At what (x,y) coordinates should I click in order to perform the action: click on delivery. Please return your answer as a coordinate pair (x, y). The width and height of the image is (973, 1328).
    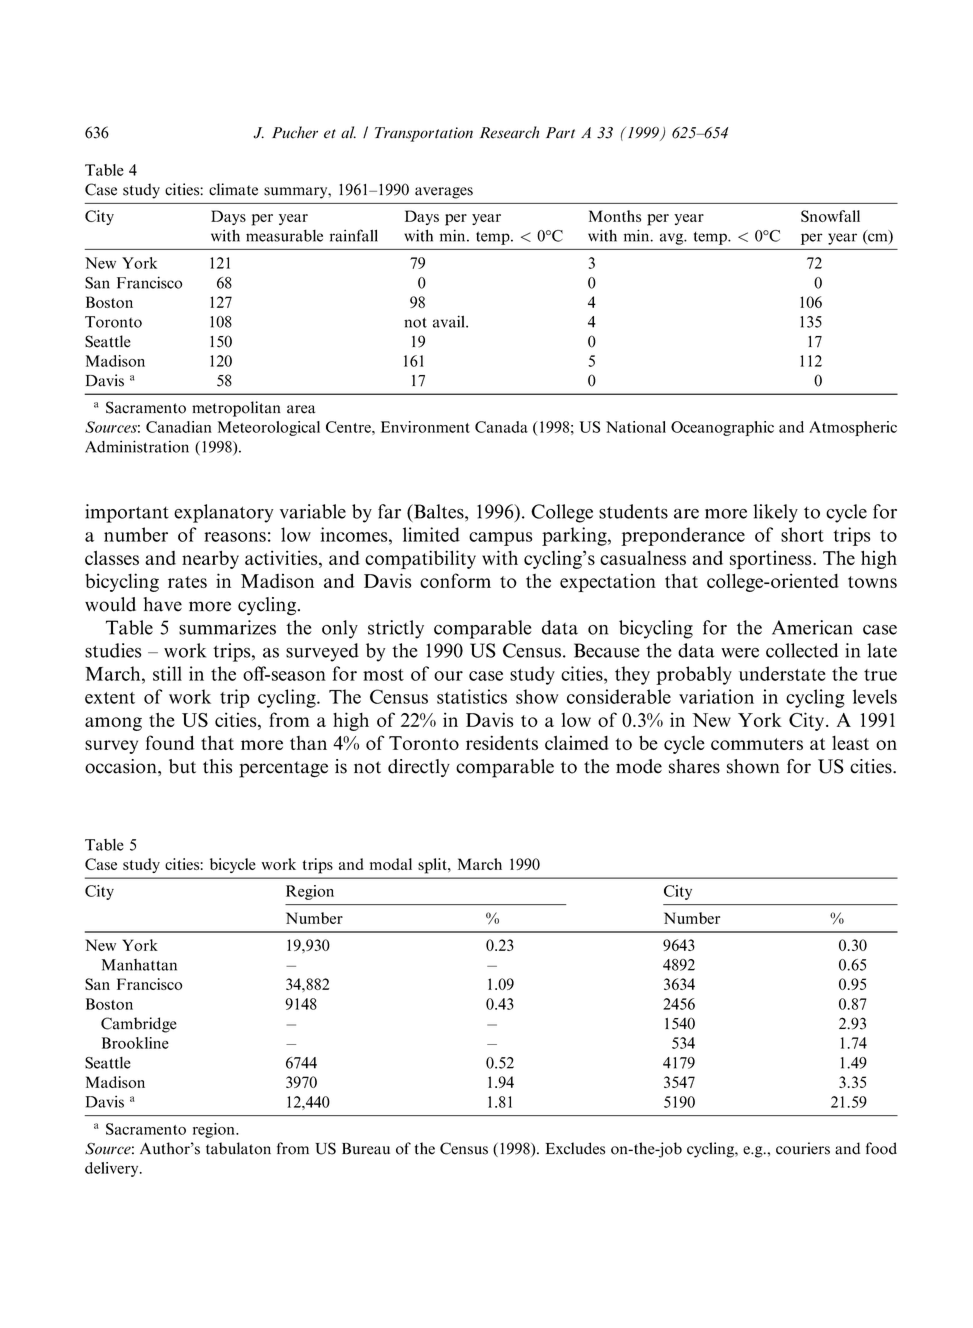
    Looking at the image, I should click on (113, 1169).
